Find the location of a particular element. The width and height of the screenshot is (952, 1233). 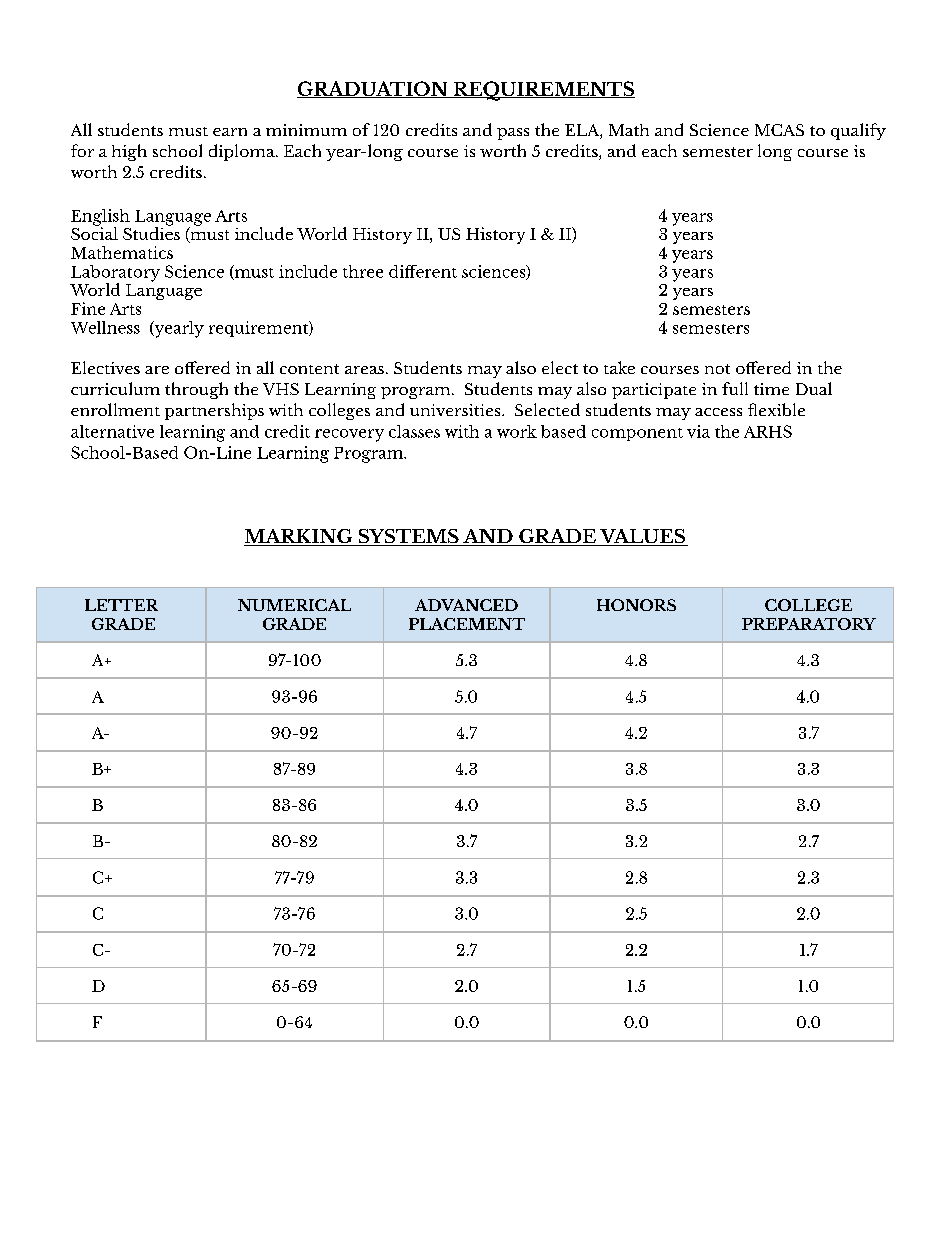

Studies is located at coordinates (151, 232).
